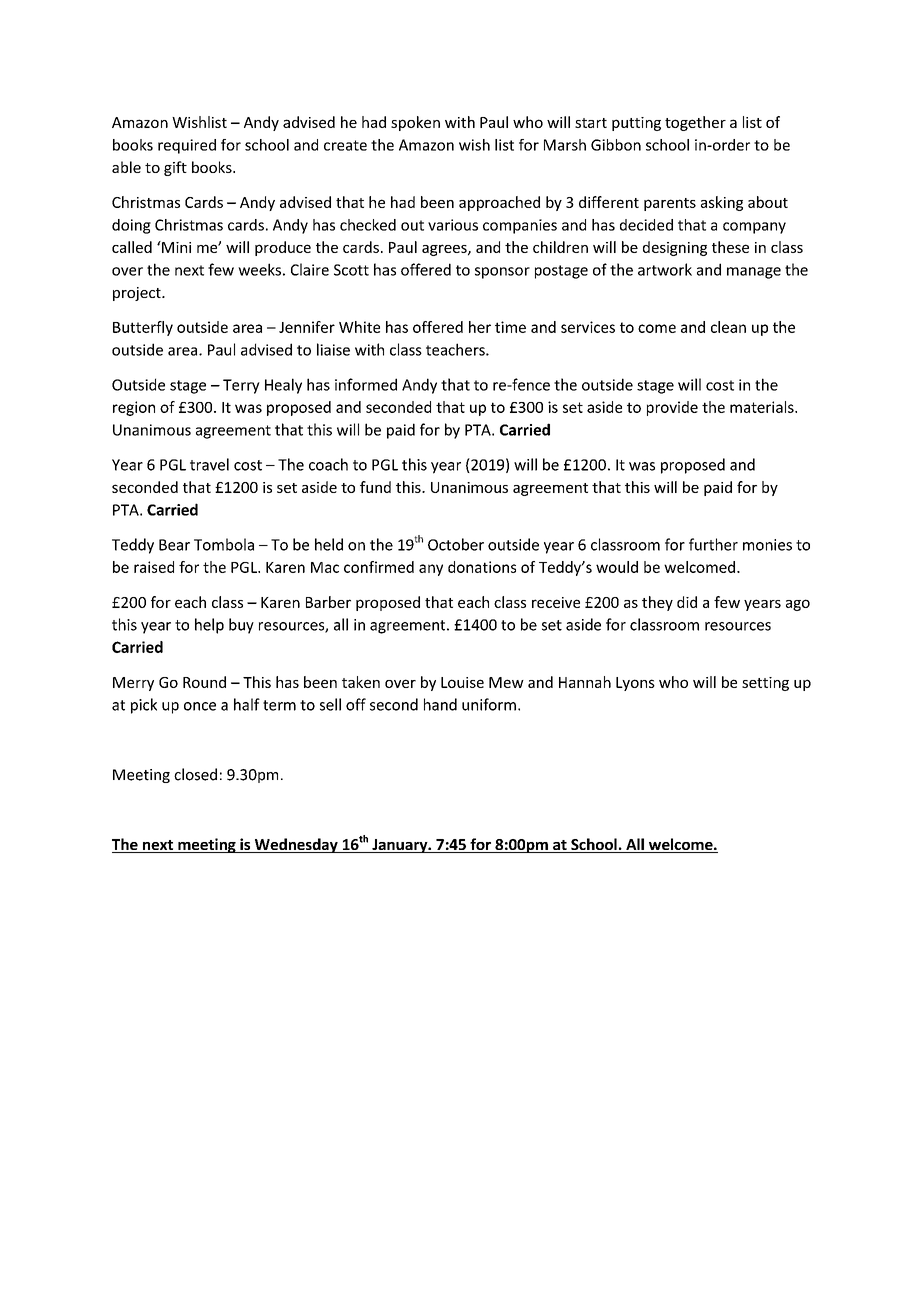  I want to click on spoken, so click(415, 123).
